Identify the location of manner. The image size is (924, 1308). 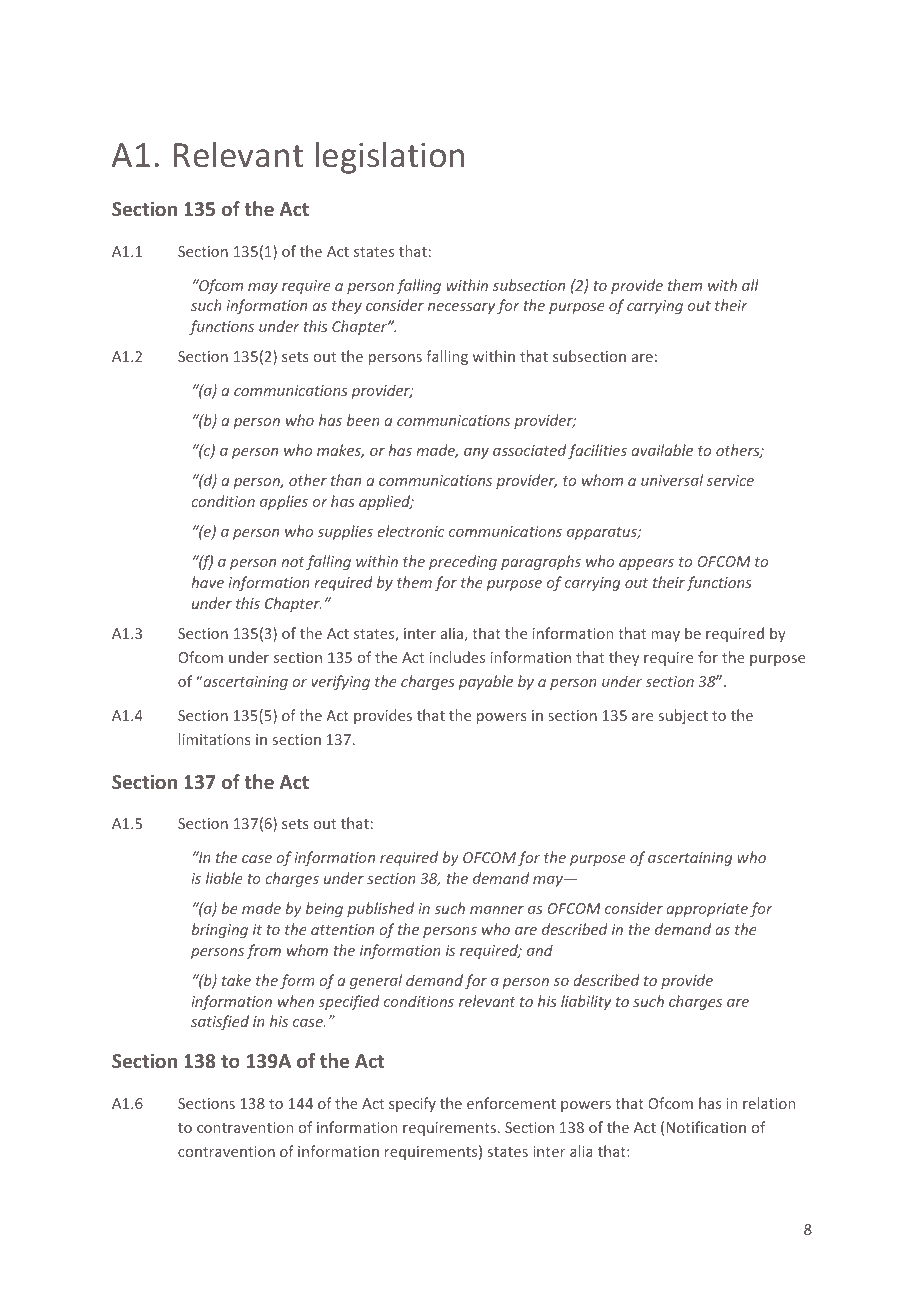
(497, 910).
